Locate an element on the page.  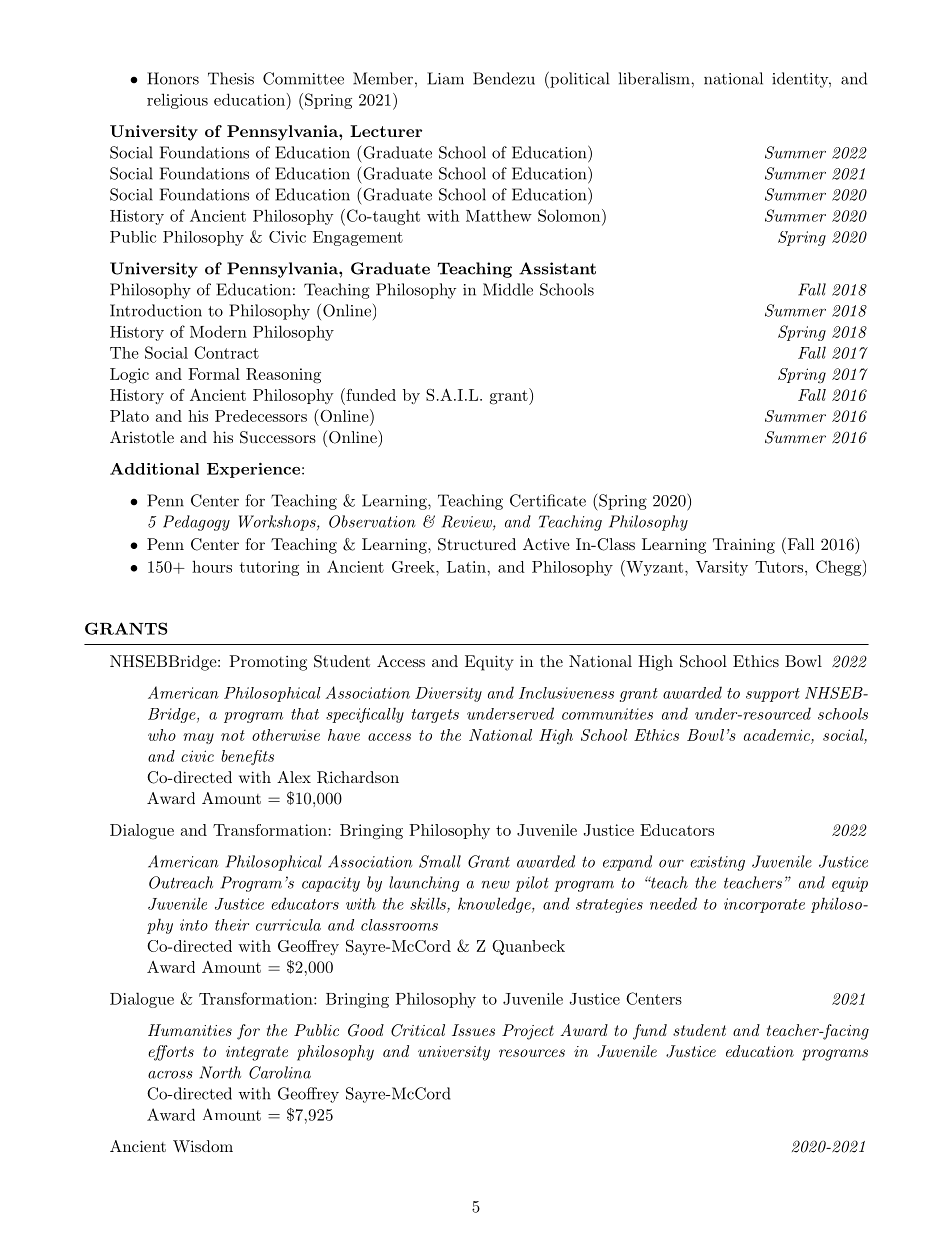
Wisdom is located at coordinates (203, 1146).
